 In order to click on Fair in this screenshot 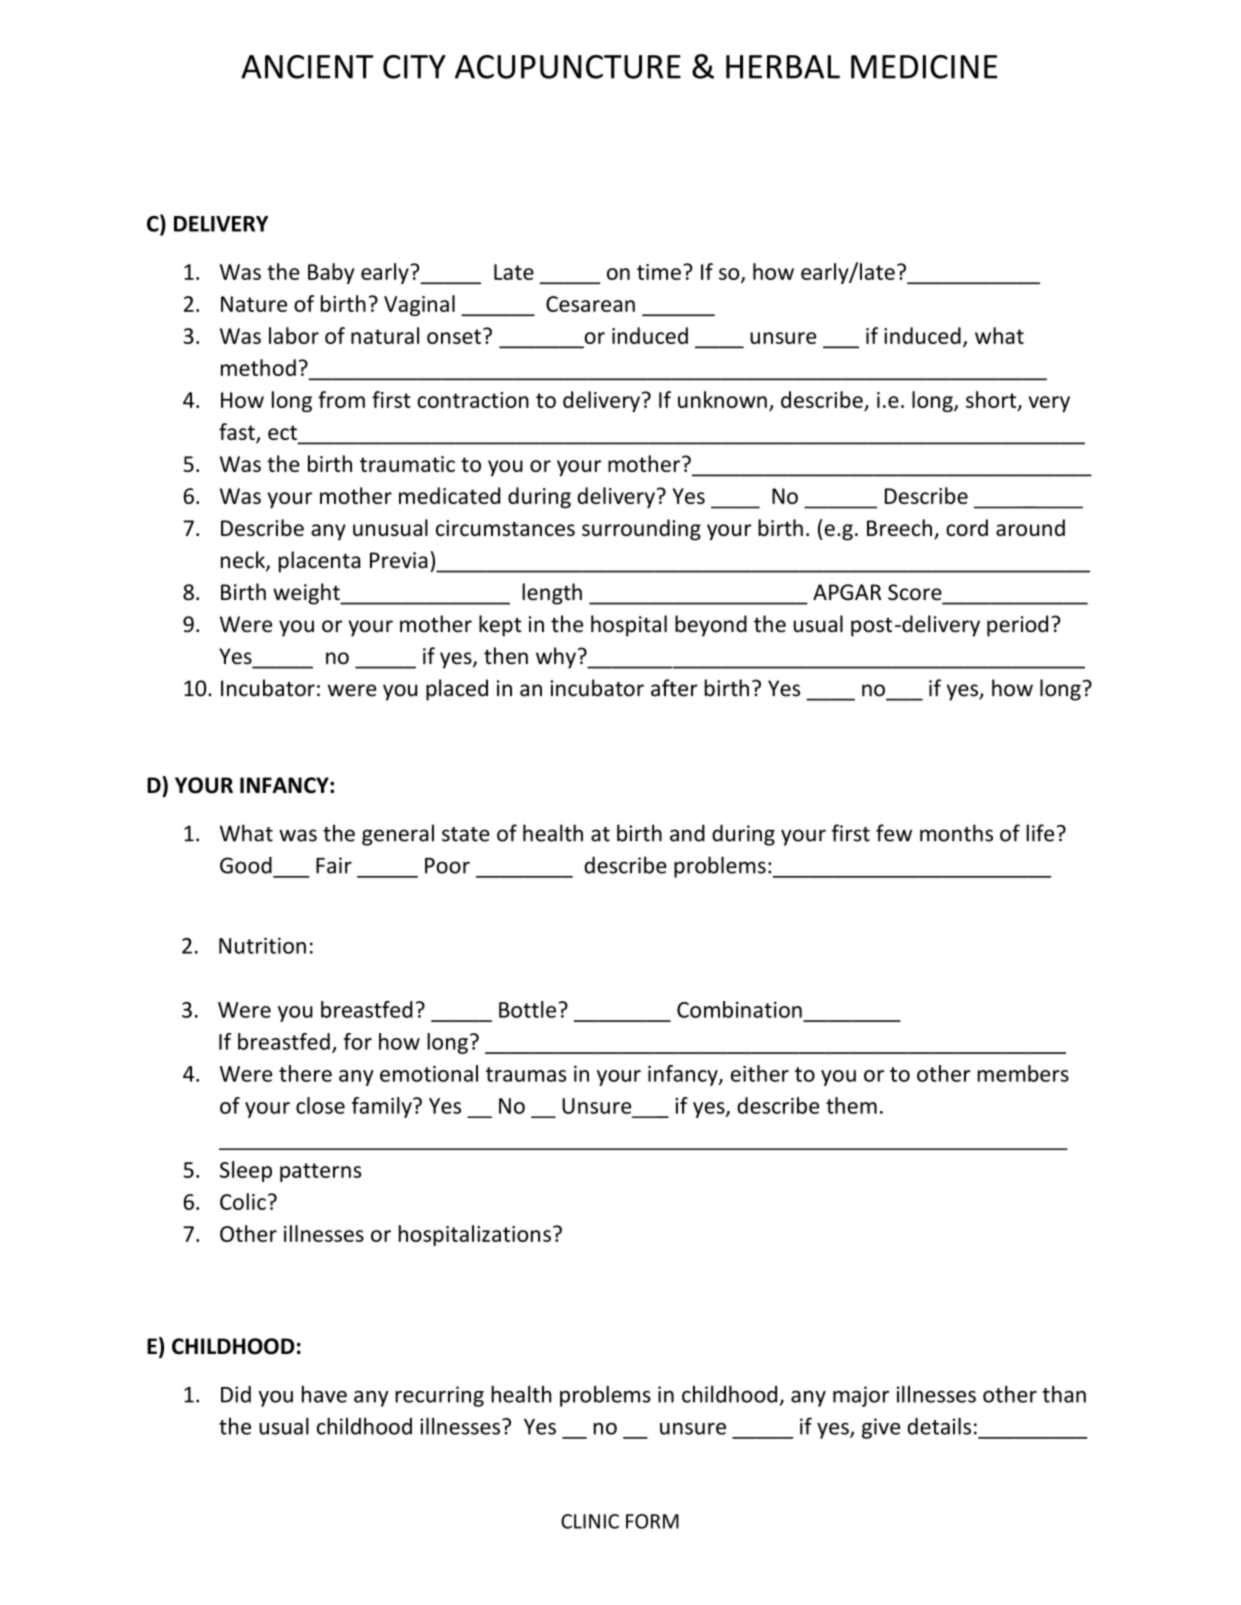, I will do `click(334, 865)`.
